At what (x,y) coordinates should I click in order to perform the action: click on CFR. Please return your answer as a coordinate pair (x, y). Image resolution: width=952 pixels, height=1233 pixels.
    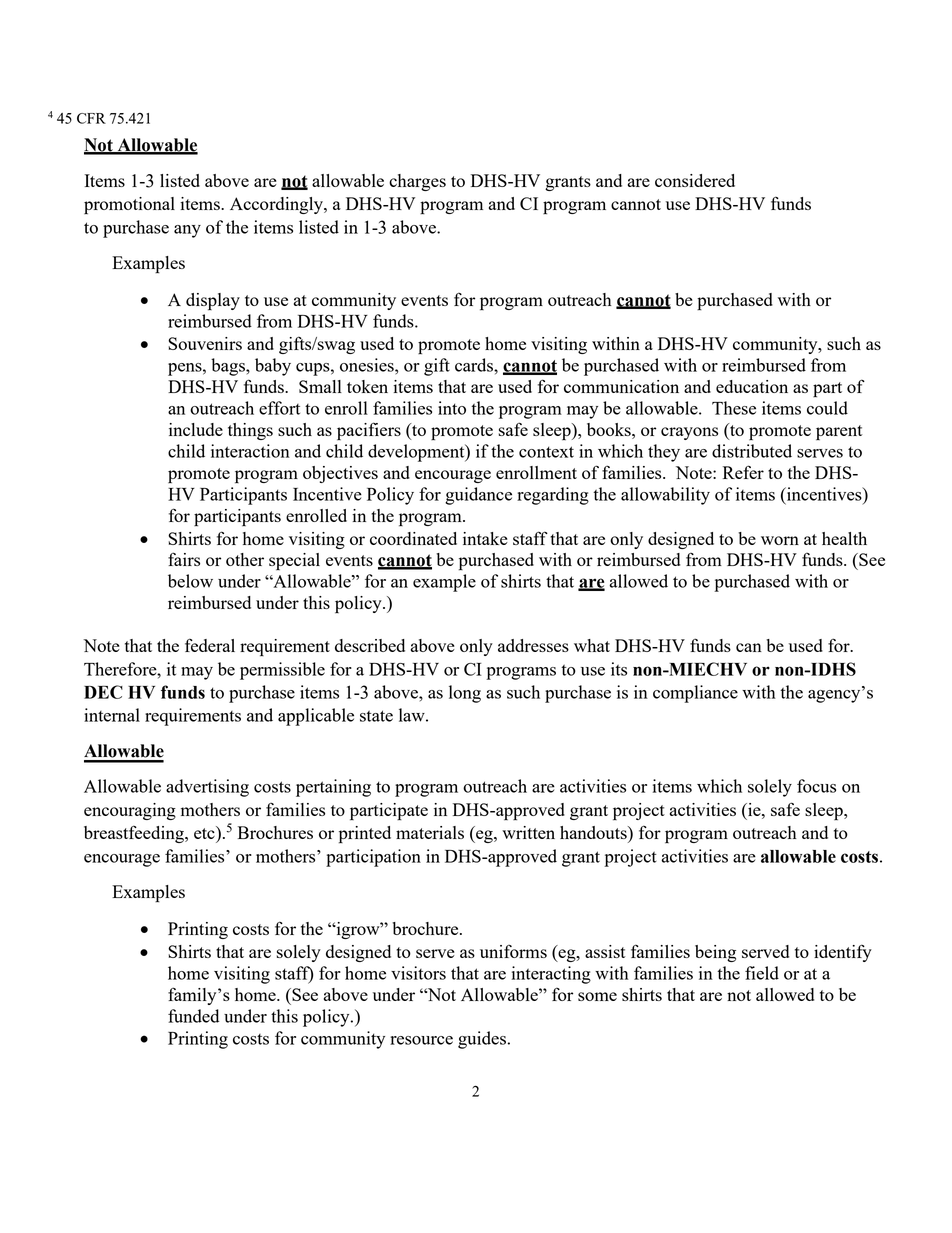
    Looking at the image, I should click on (91, 118).
